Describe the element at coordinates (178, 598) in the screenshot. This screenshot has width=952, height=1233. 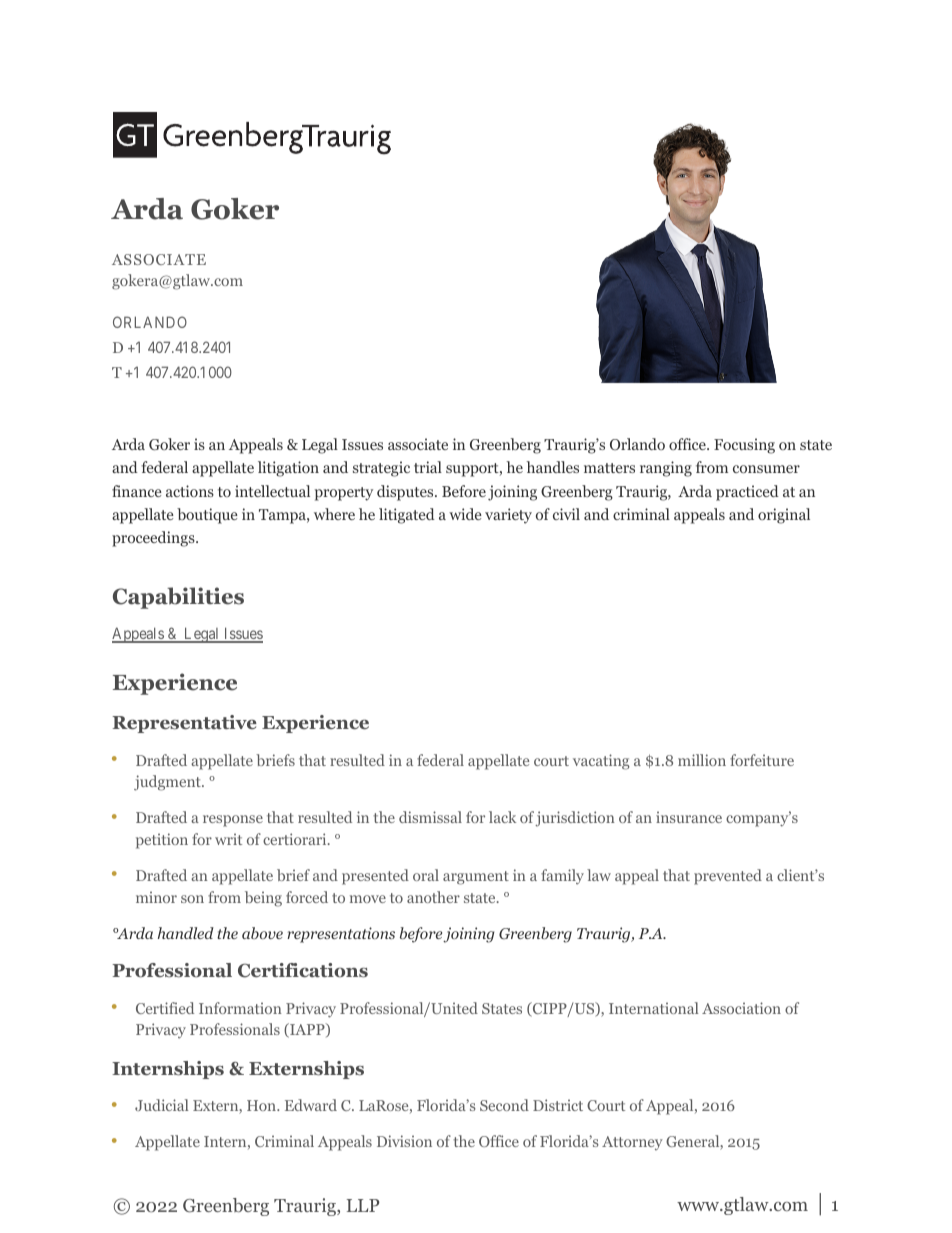
I see `Capabilities` at that location.
